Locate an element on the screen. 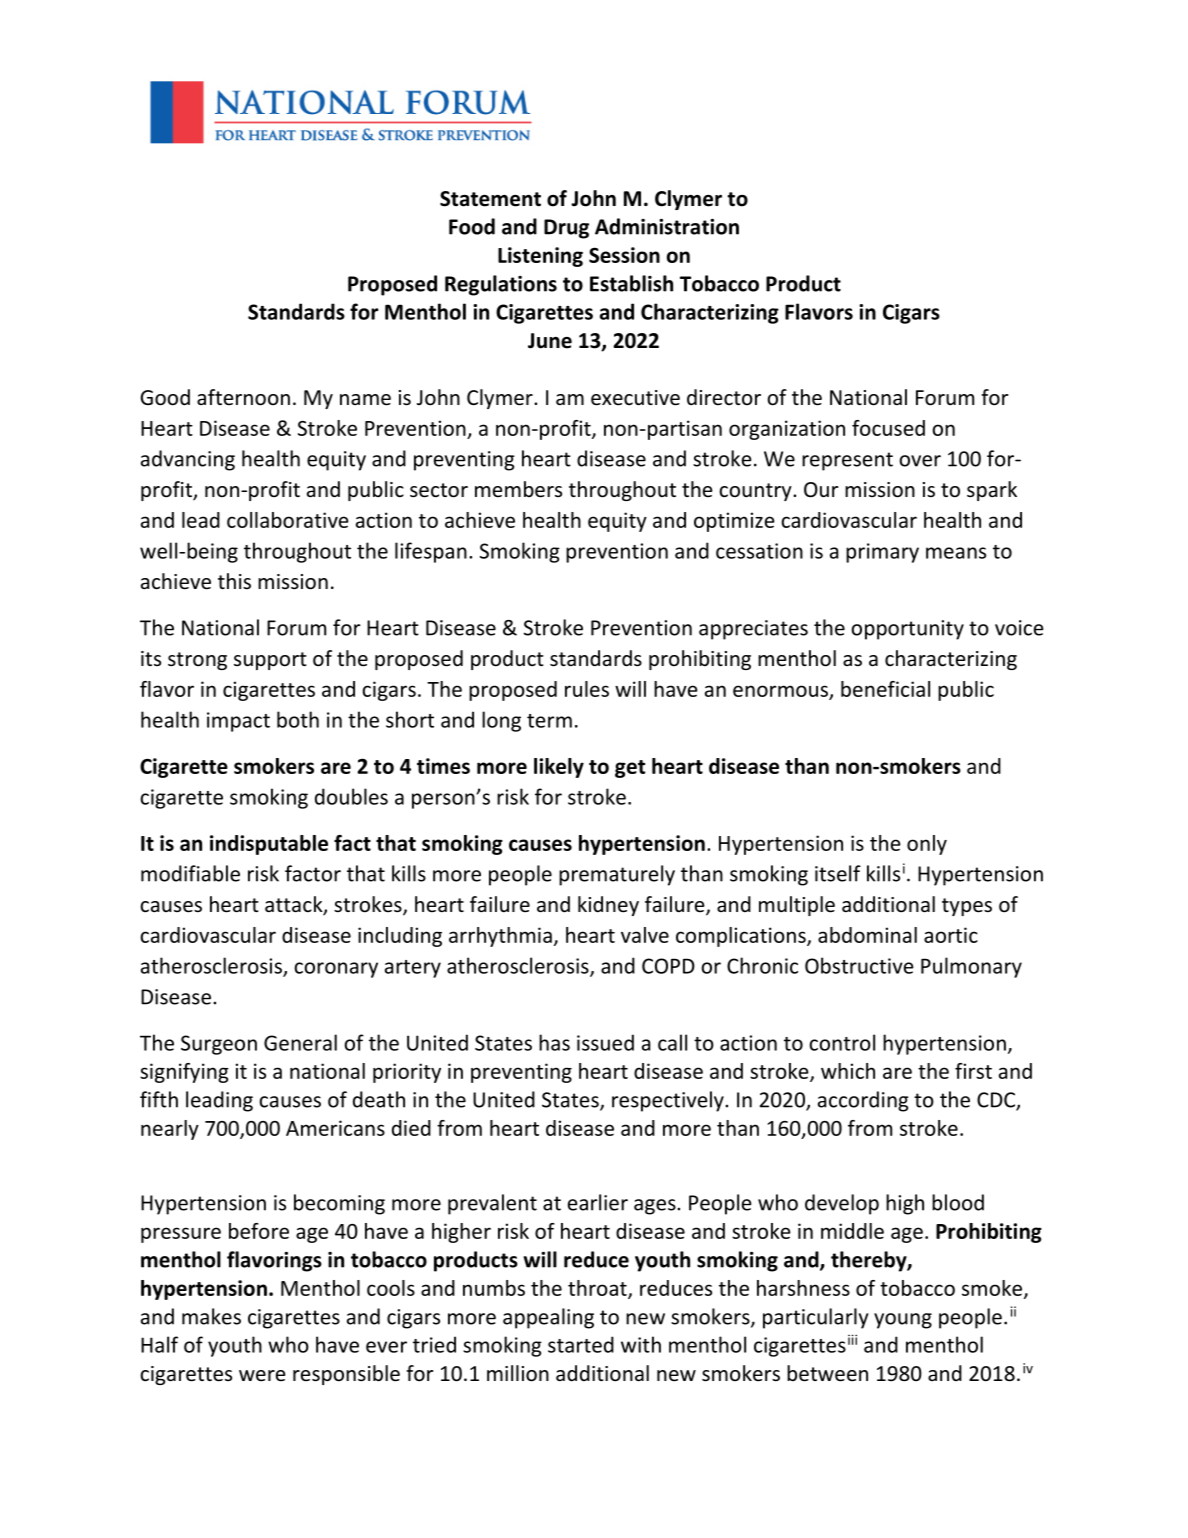 The height and width of the screenshot is (1538, 1188). over is located at coordinates (920, 461).
